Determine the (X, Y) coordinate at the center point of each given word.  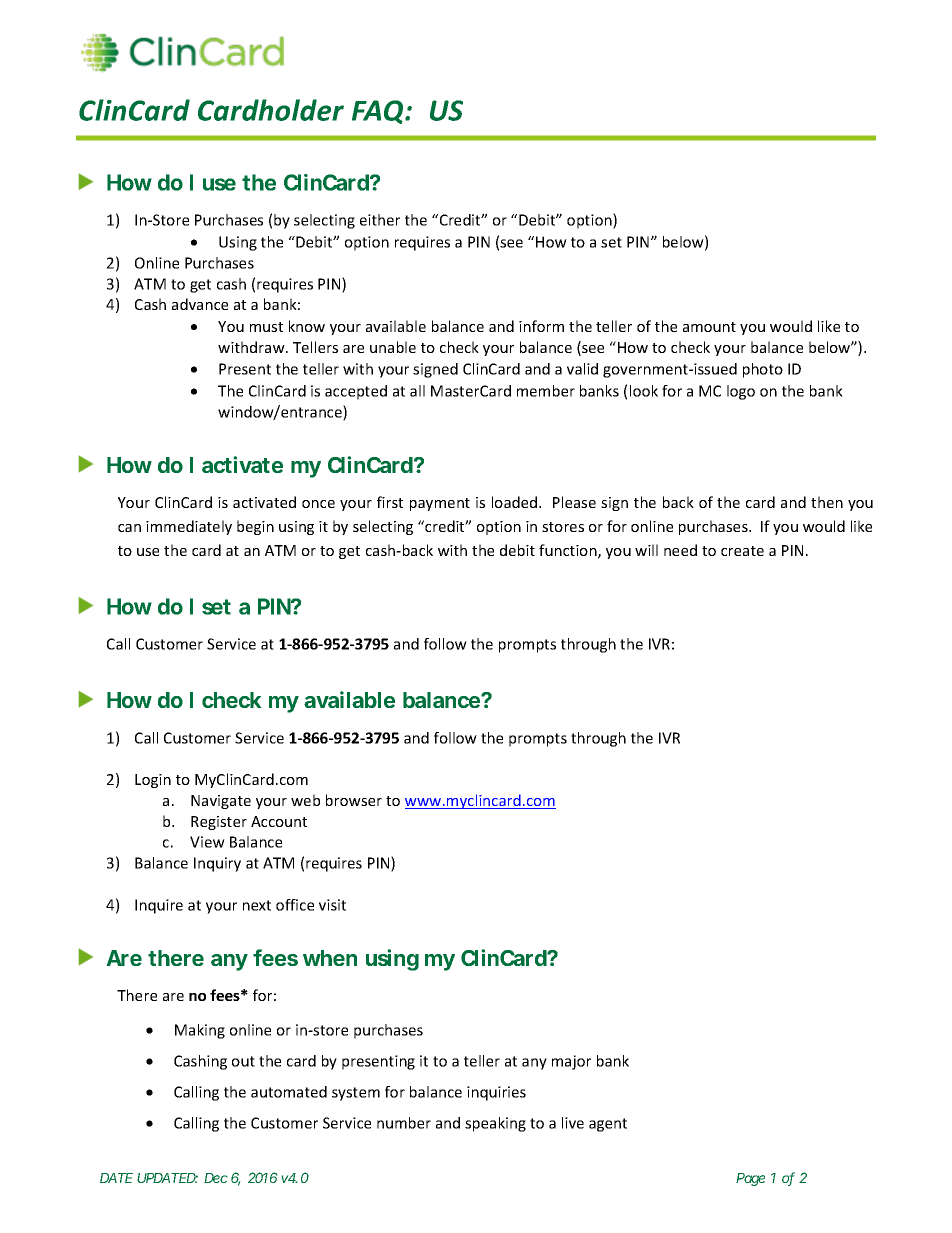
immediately (189, 527)
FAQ (379, 112)
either (380, 220)
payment (440, 504)
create (742, 551)
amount (709, 327)
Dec (216, 1178)
